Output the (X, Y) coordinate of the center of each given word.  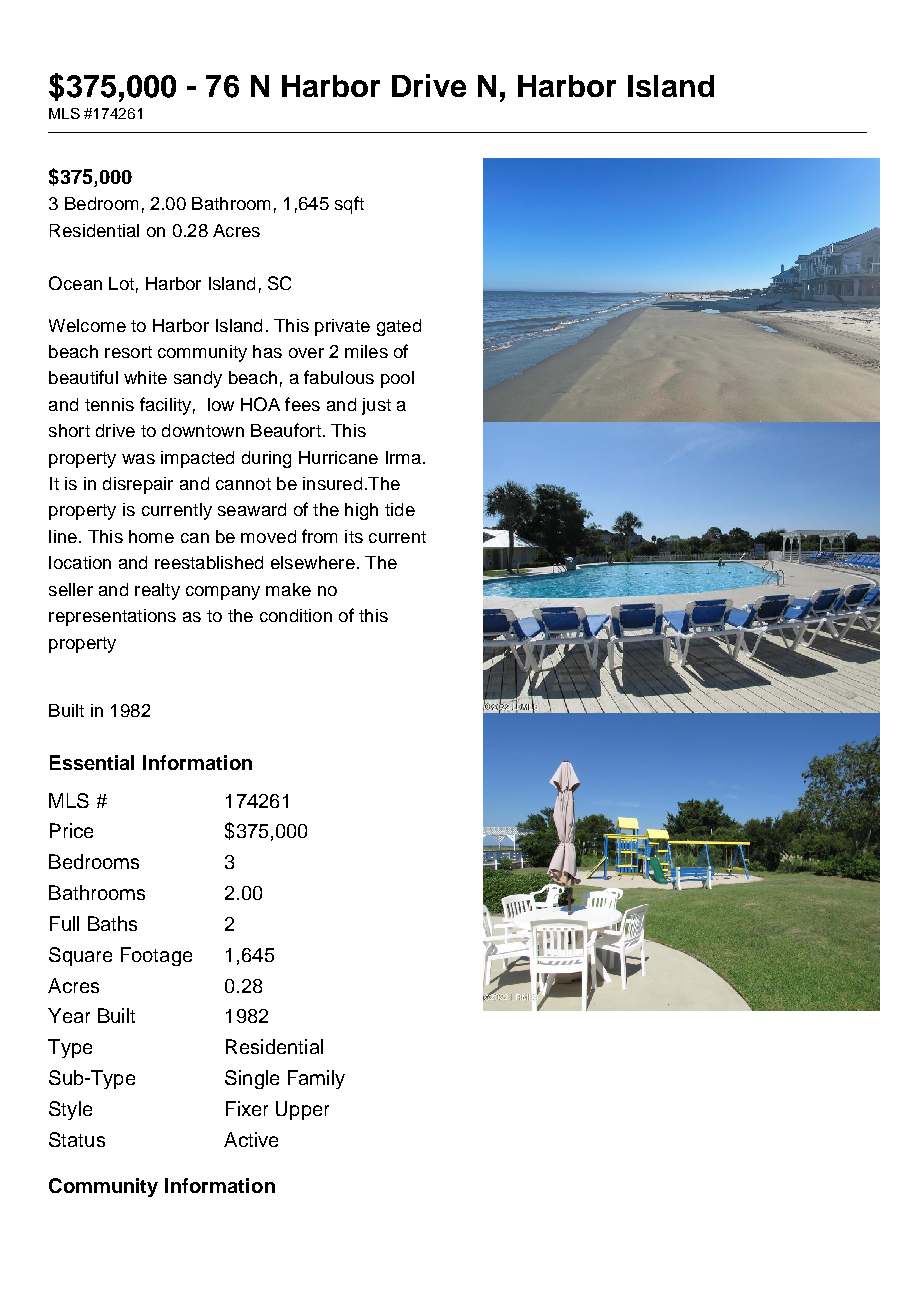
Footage (156, 956)
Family (316, 1079)
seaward (252, 509)
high (361, 511)
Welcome (87, 325)
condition (296, 615)
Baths (112, 923)
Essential (92, 762)
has (267, 351)
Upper (302, 1110)
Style (70, 1110)
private (342, 327)
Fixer (247, 1108)
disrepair (138, 485)
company (223, 593)
